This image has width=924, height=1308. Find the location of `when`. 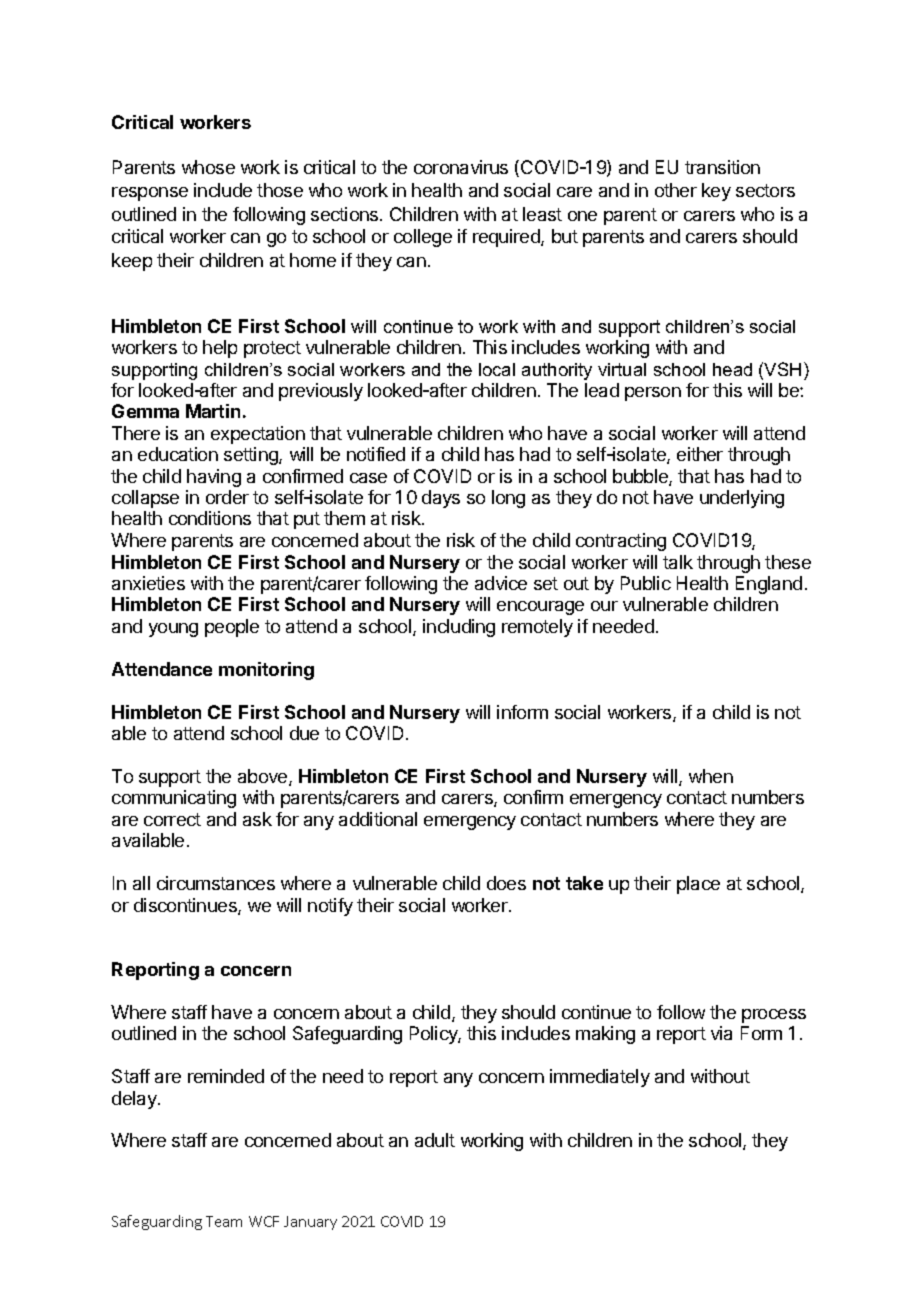

when is located at coordinates (711, 776).
